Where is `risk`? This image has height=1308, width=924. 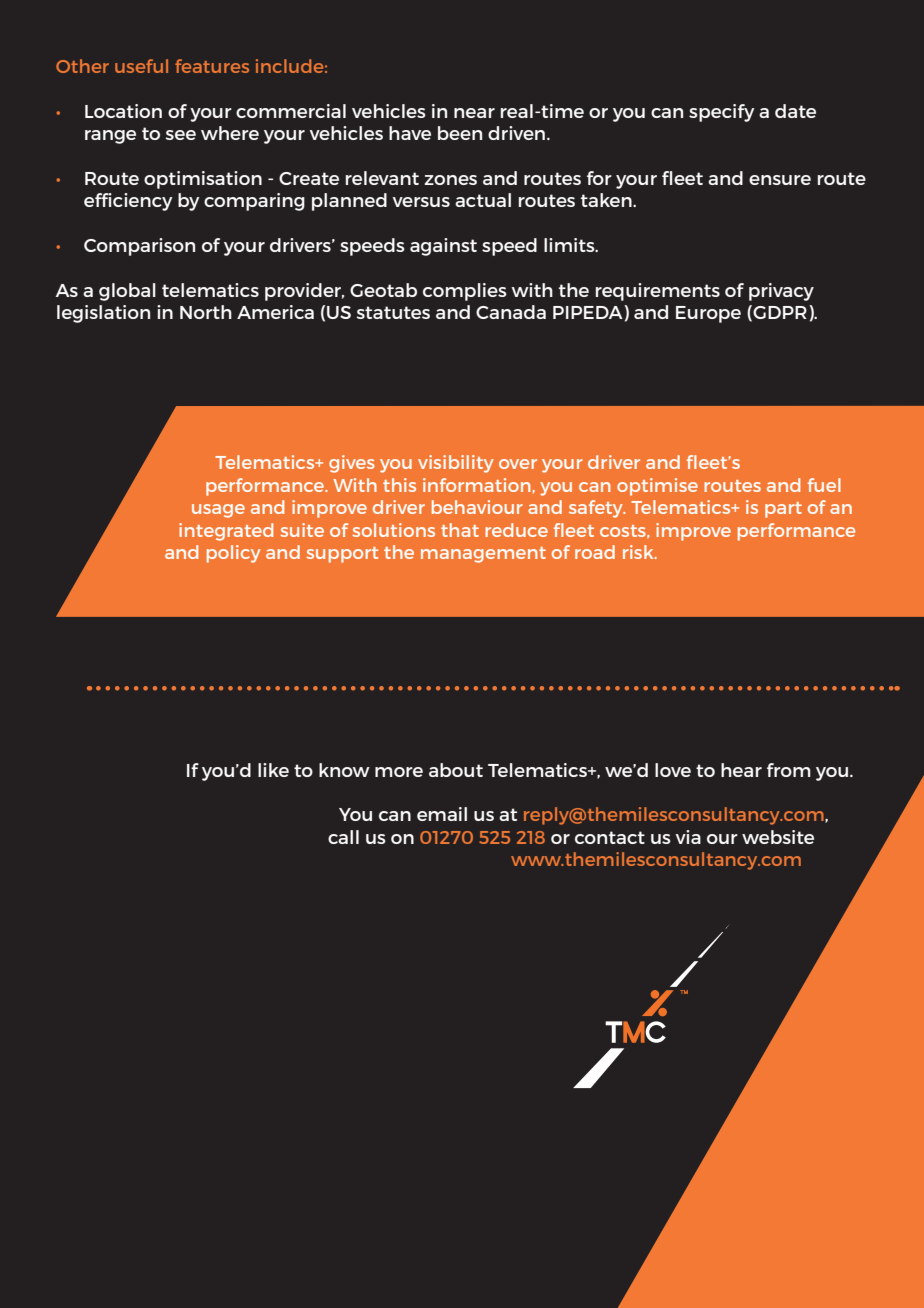
risk is located at coordinates (639, 552).
